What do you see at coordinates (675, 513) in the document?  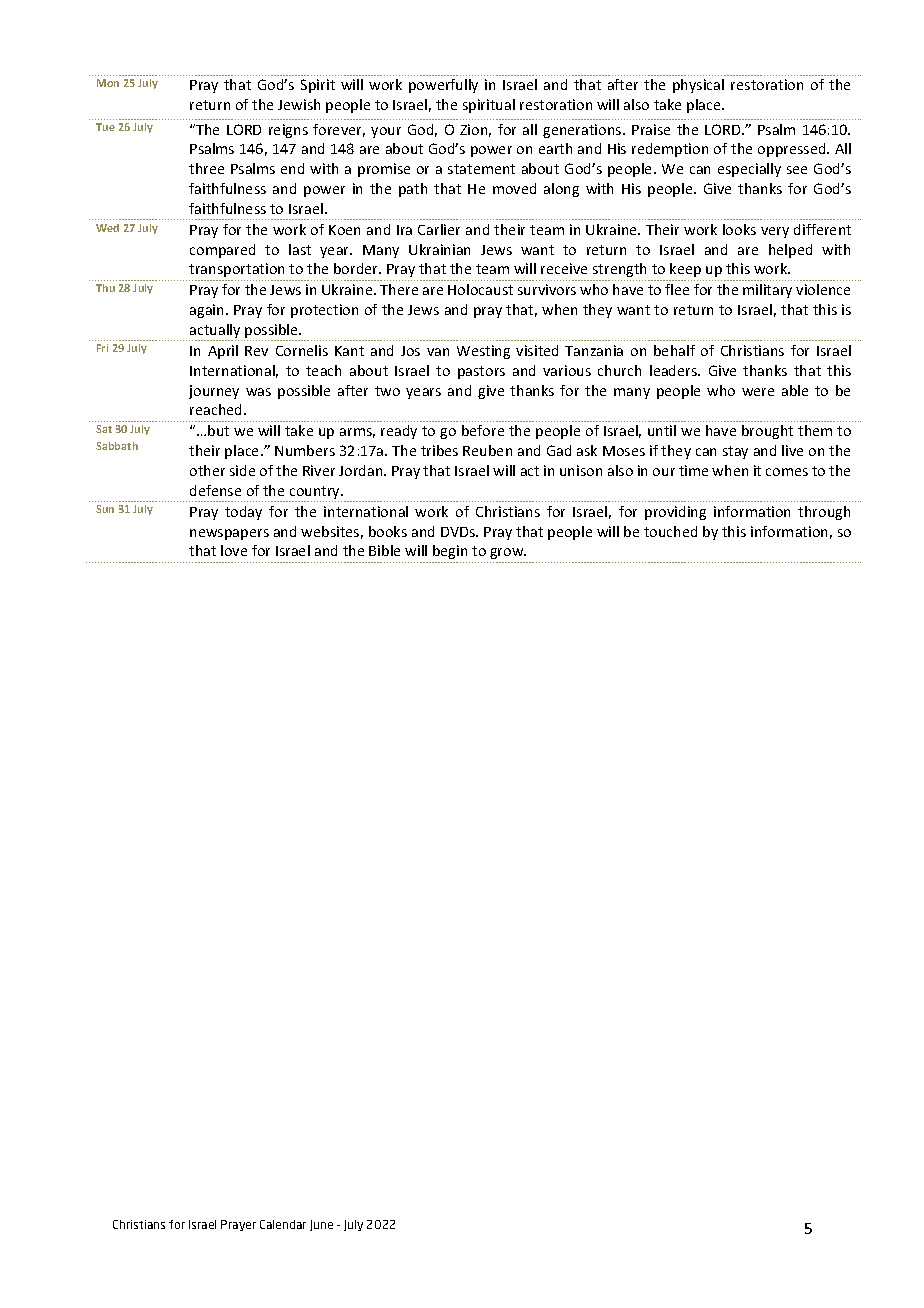 I see `providing` at bounding box center [675, 513].
